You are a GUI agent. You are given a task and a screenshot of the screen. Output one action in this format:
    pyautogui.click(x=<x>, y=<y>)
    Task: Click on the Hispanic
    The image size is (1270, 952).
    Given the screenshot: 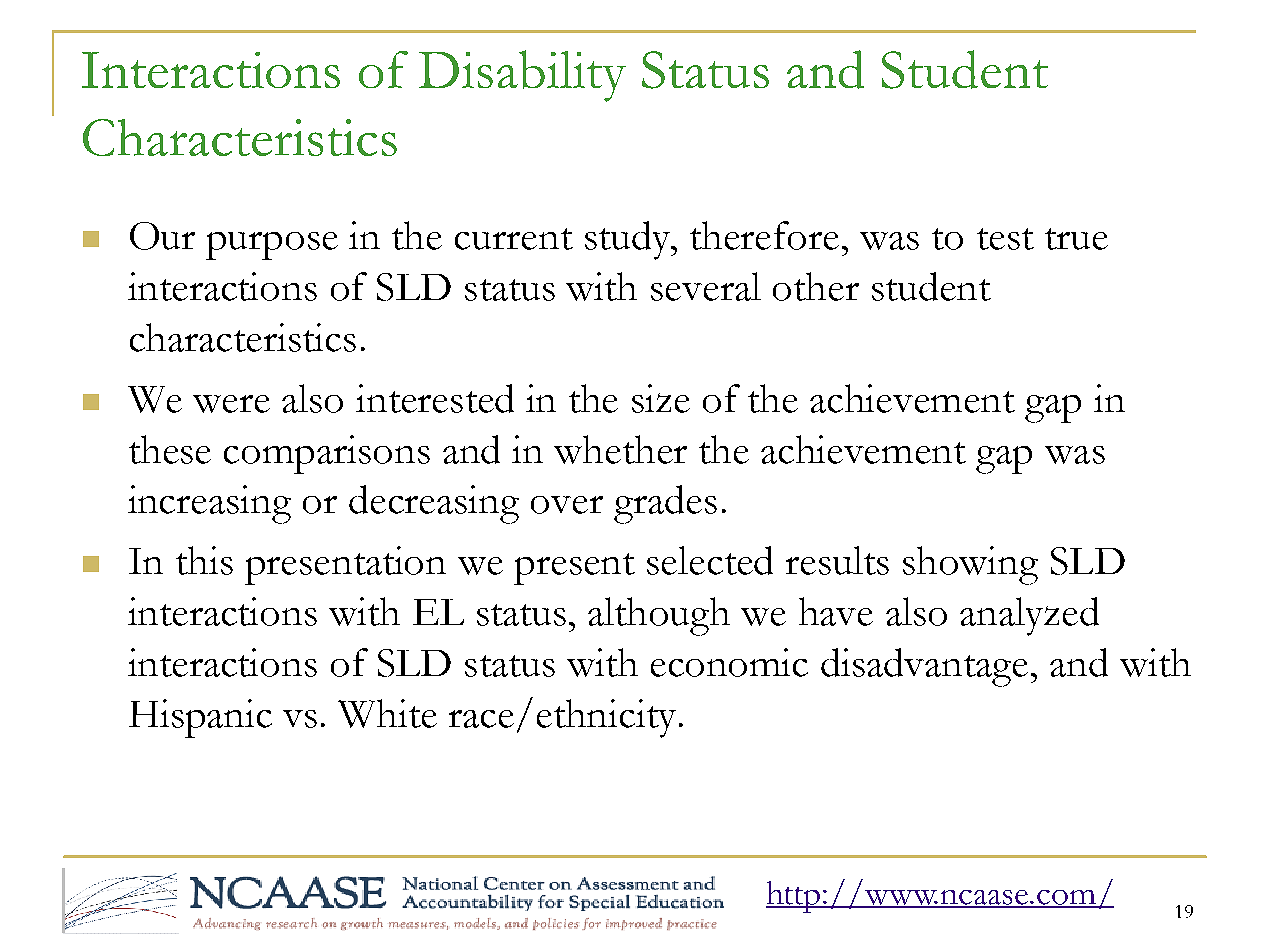 What is the action you would take?
    pyautogui.click(x=200, y=718)
